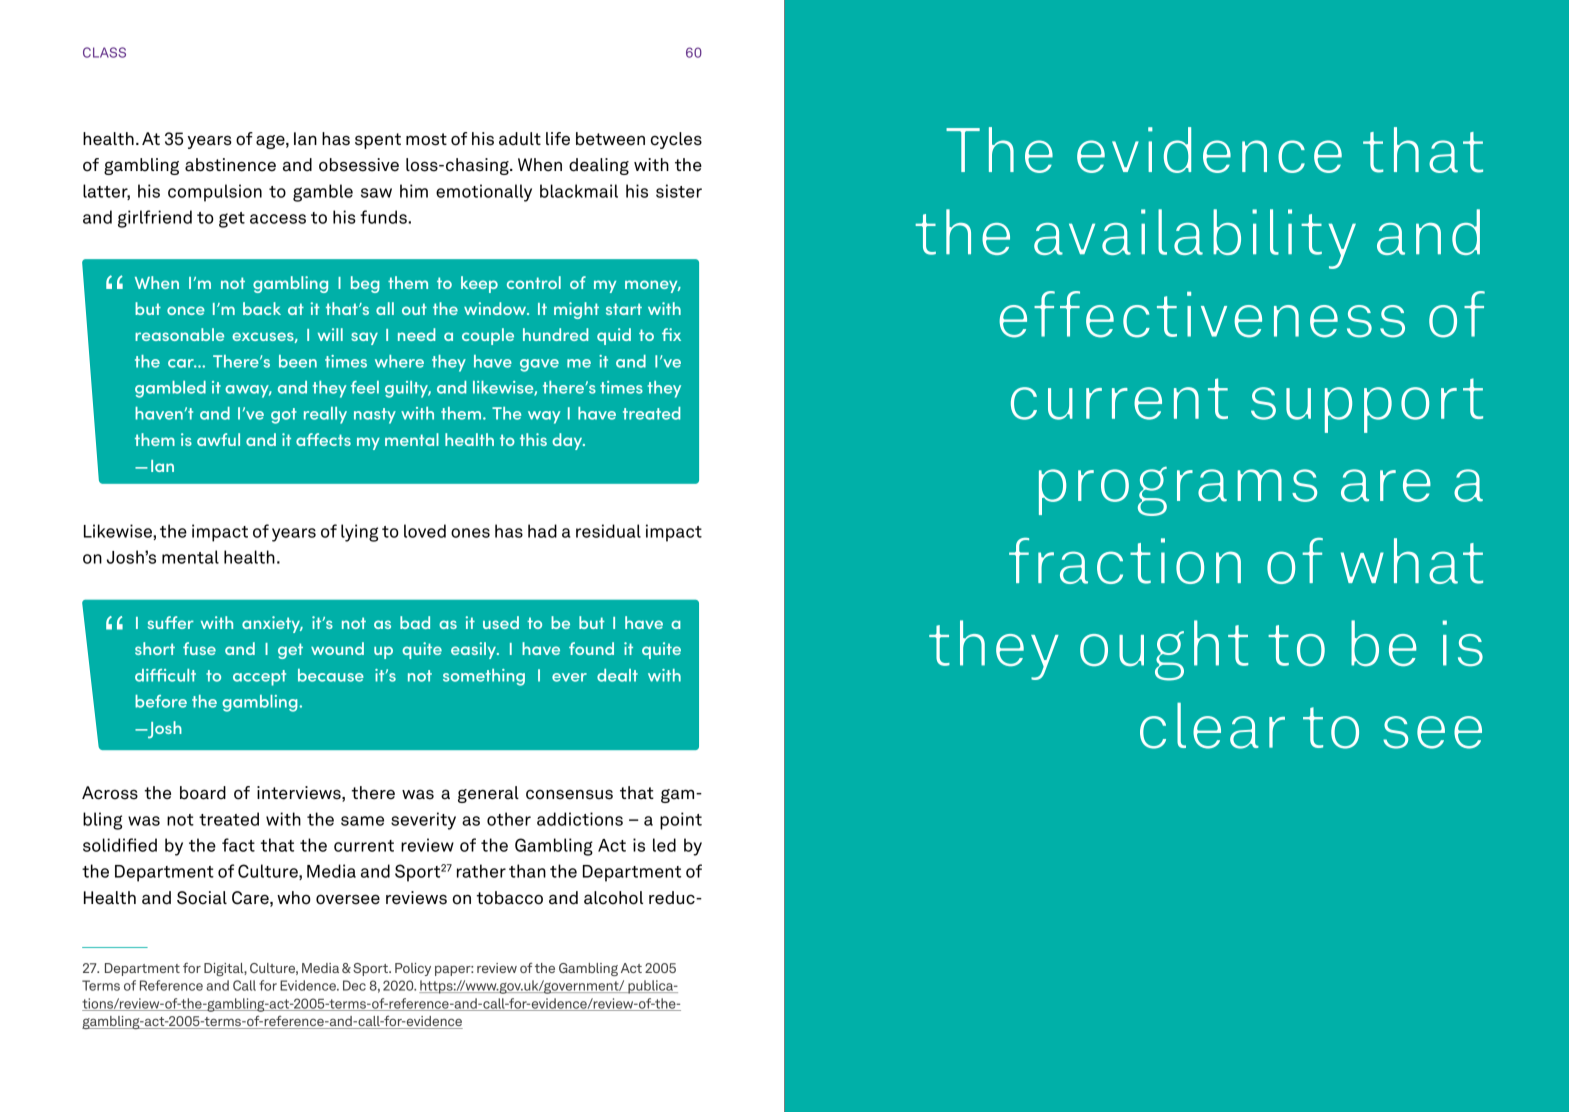 The height and width of the screenshot is (1112, 1569). I want to click on programs, so click(1178, 491).
